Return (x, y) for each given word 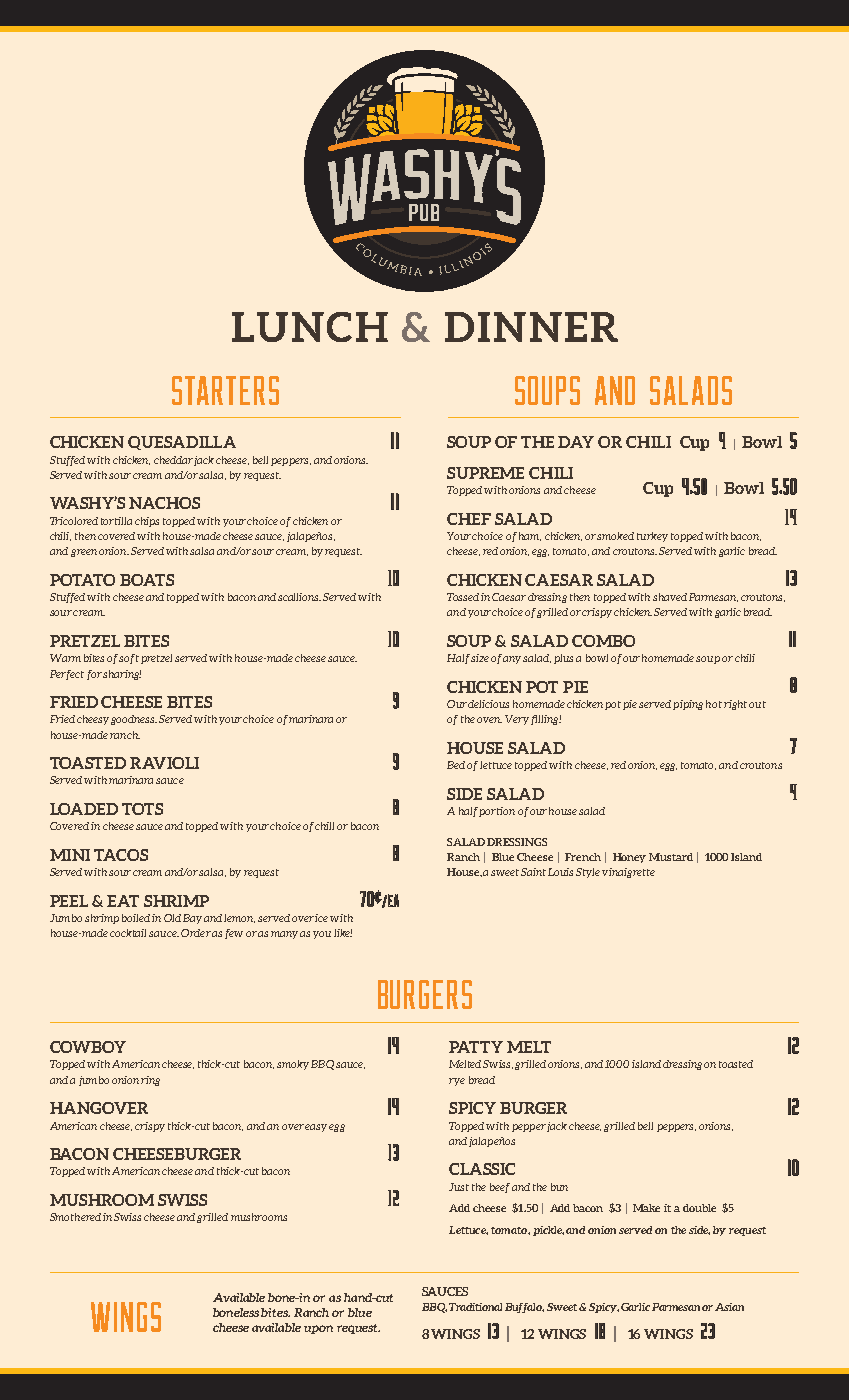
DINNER (531, 327)
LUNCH (310, 327)
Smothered (75, 1217)
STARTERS (225, 390)
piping (688, 705)
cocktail (128, 933)
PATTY (476, 1047)
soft (129, 659)
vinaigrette (628, 873)
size (480, 658)
